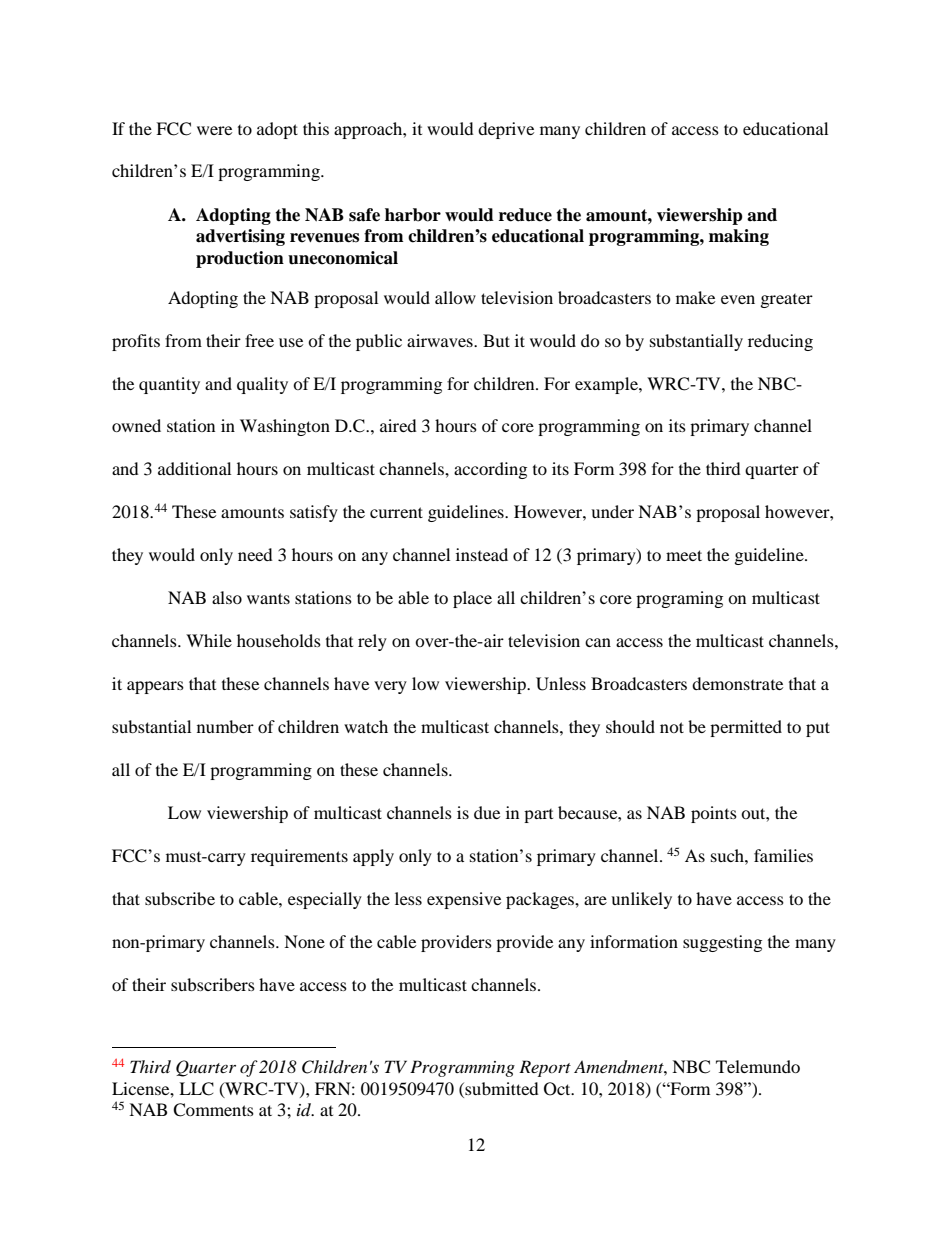 This document has height=1233, width=952. Describe the element at coordinates (501, 1088) in the document. I see `submitted` at that location.
